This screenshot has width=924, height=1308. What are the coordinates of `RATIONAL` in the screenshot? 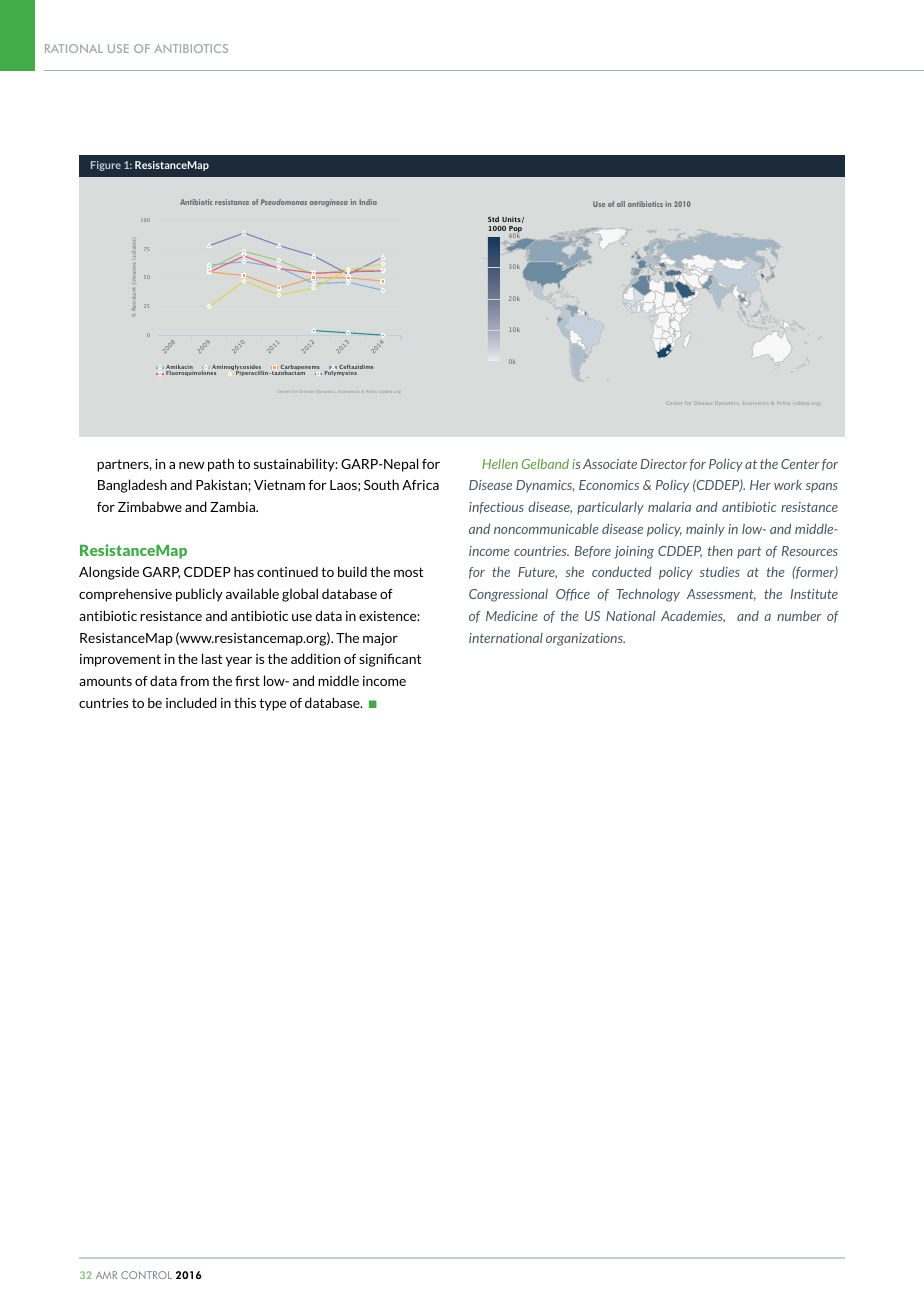 It's located at (74, 48).
